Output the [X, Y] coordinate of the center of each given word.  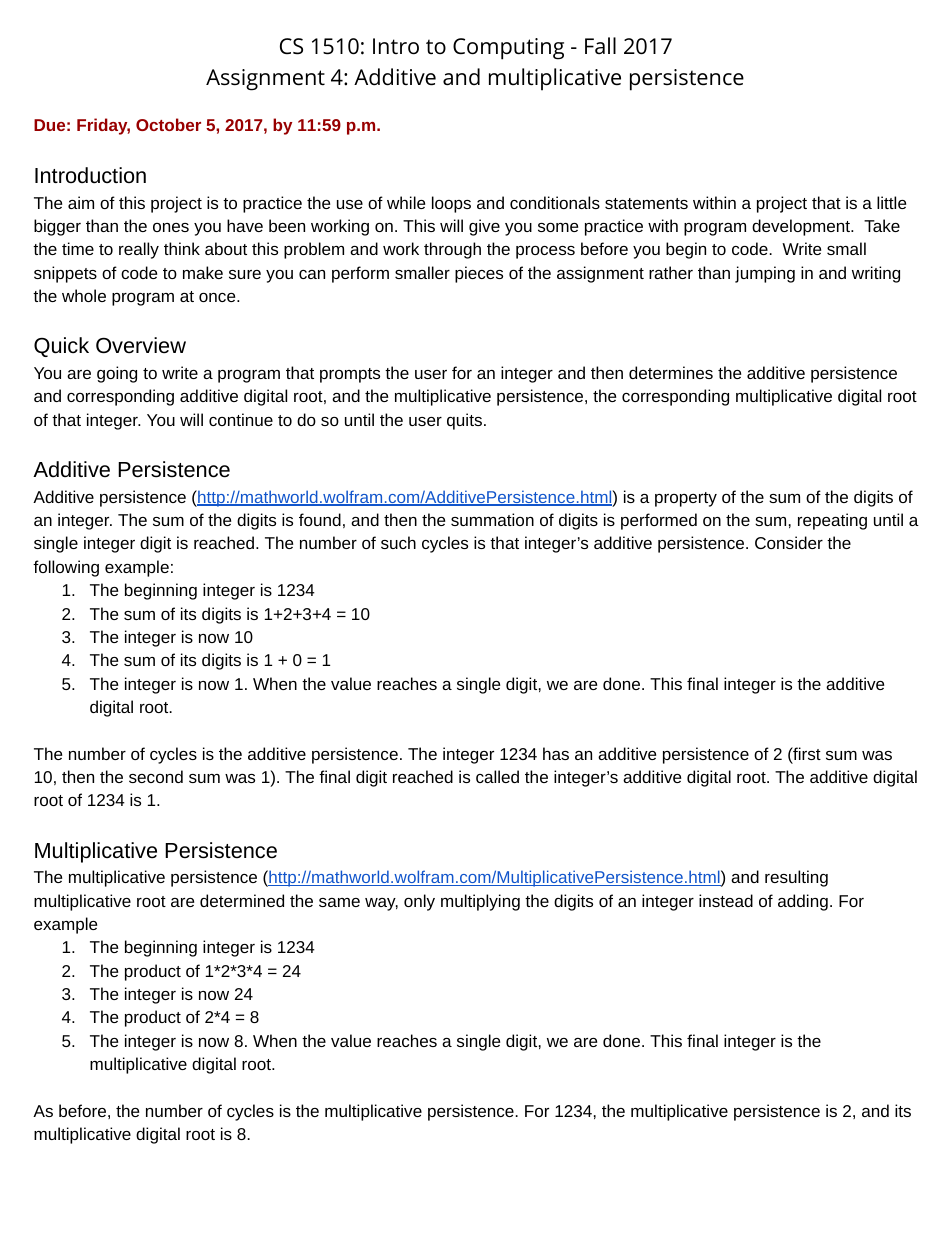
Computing [508, 49]
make [203, 272]
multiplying [480, 902]
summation [492, 519]
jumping [765, 274]
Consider [789, 542]
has [556, 753]
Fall [600, 45]
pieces [479, 274]
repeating [832, 521]
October [168, 124]
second [156, 776]
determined [242, 900]
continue [241, 419]
